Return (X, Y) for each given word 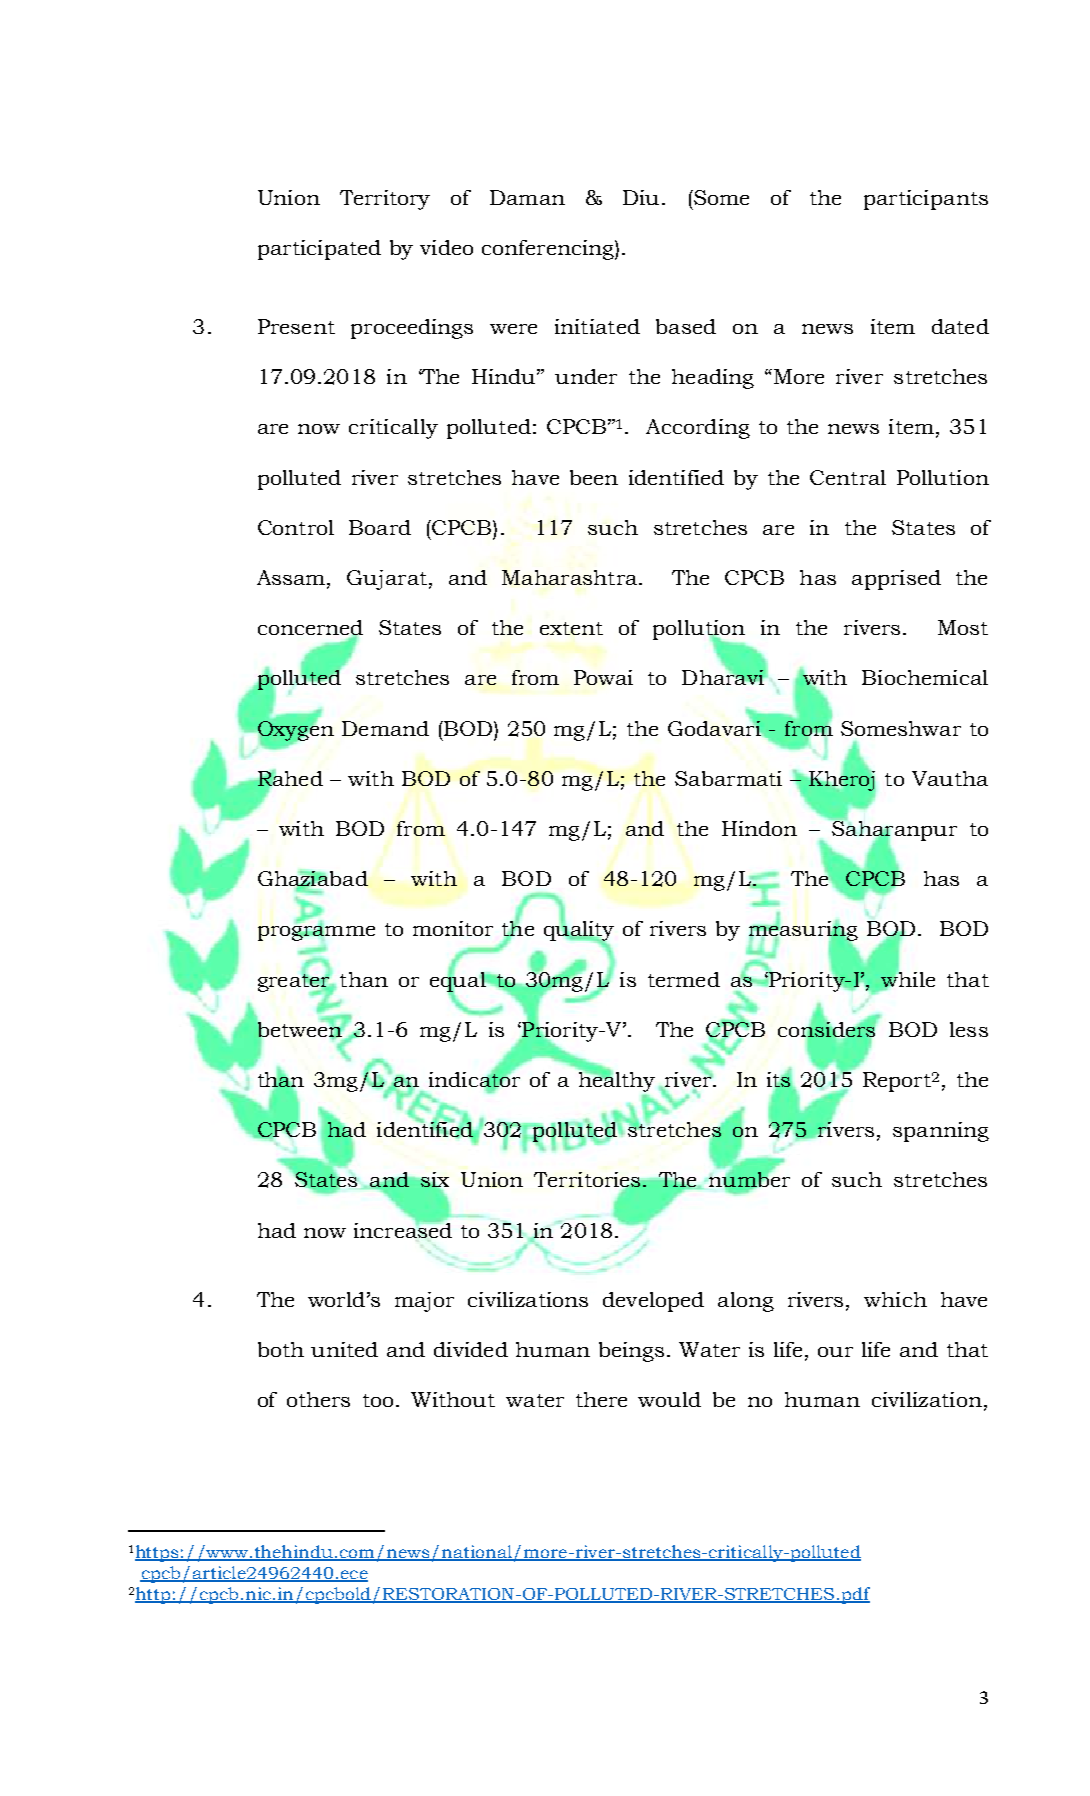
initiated (597, 326)
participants (926, 200)
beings (631, 1352)
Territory (385, 200)
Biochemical (925, 677)
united (344, 1349)
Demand (385, 728)
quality (579, 931)
